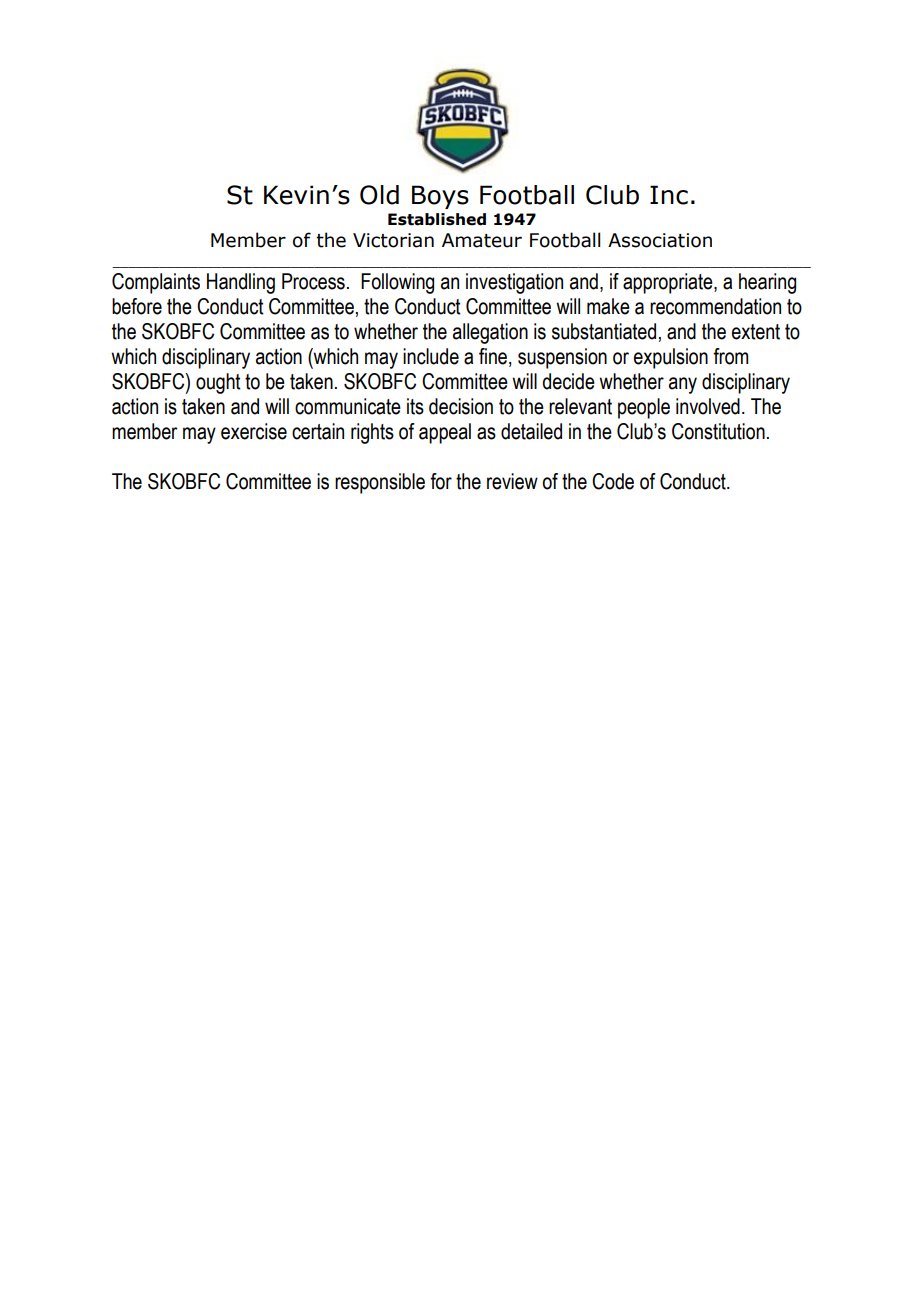 This screenshot has height=1308, width=924. Describe the element at coordinates (613, 481) in the screenshot. I see `Code` at that location.
